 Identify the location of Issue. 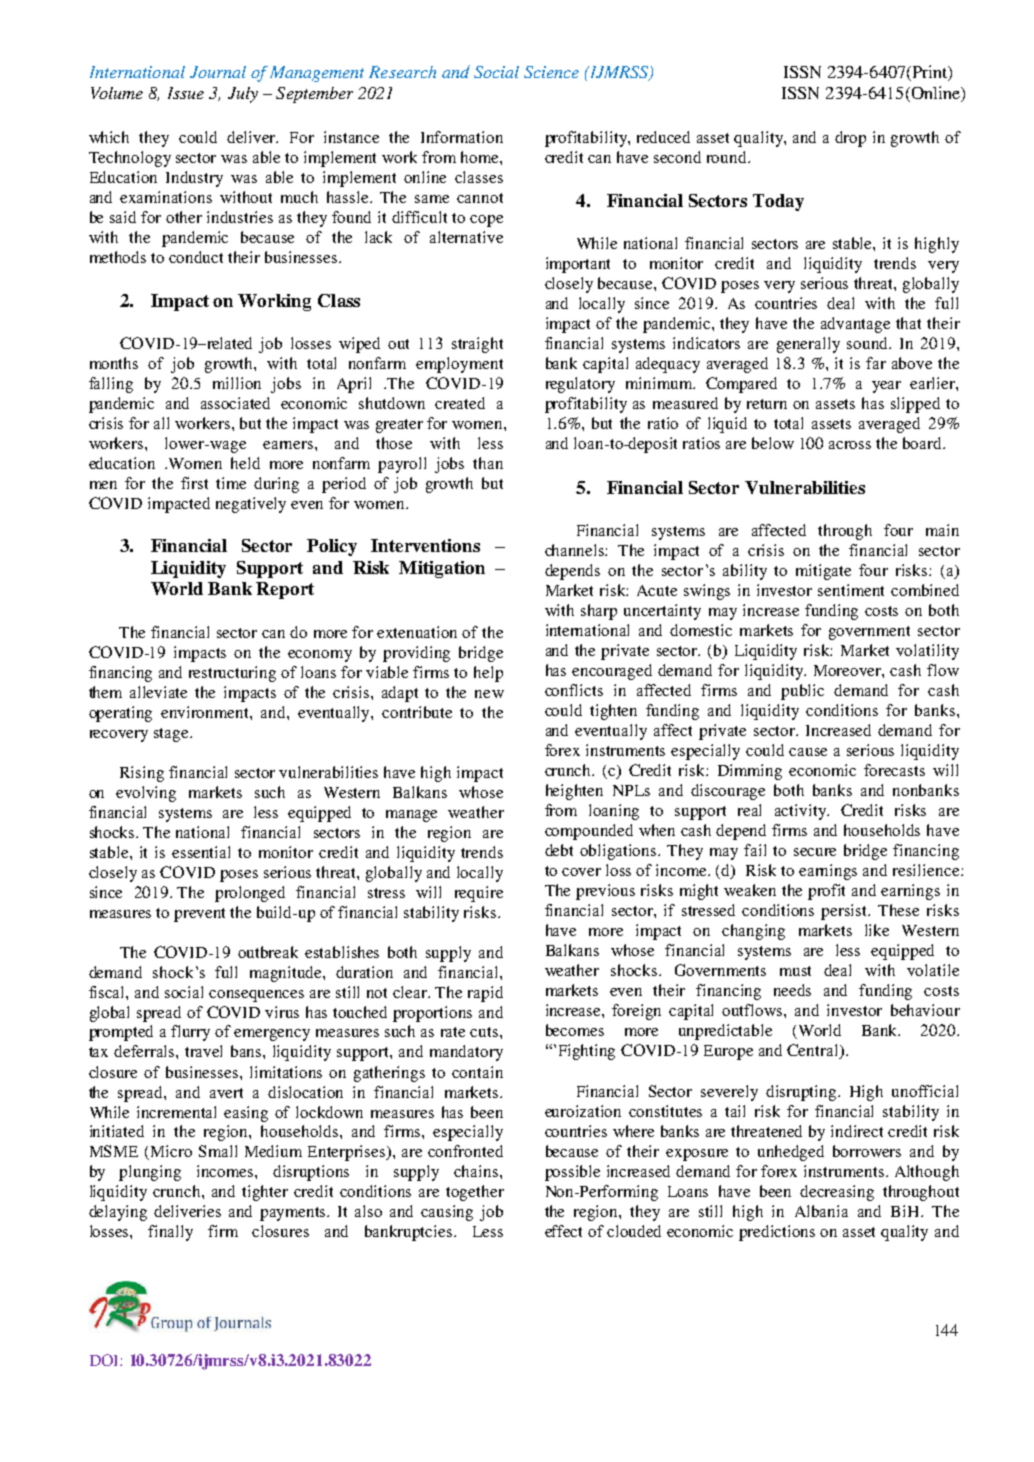
(186, 93).
